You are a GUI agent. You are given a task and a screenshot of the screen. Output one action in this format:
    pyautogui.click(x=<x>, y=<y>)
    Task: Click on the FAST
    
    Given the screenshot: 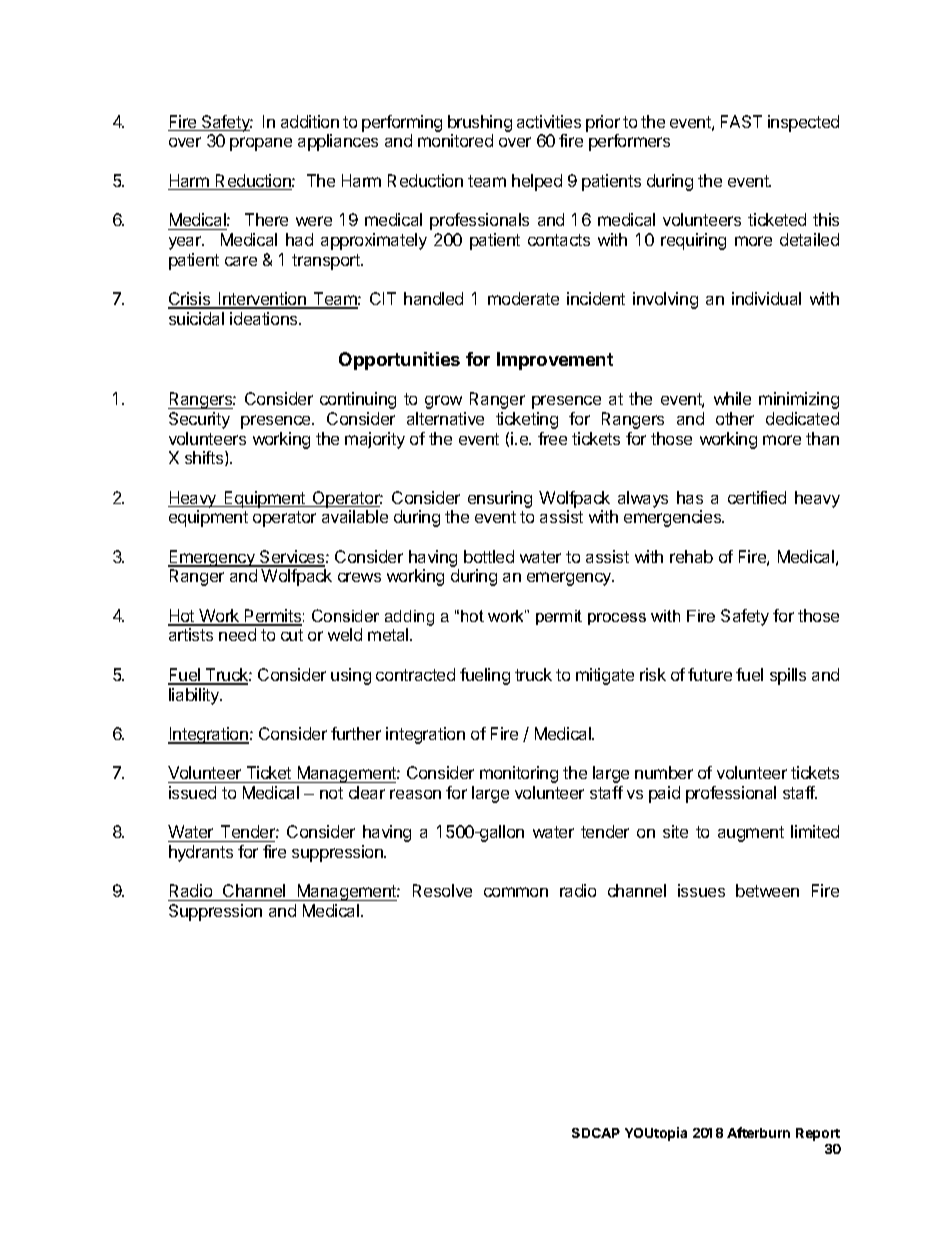 What is the action you would take?
    pyautogui.click(x=741, y=121)
